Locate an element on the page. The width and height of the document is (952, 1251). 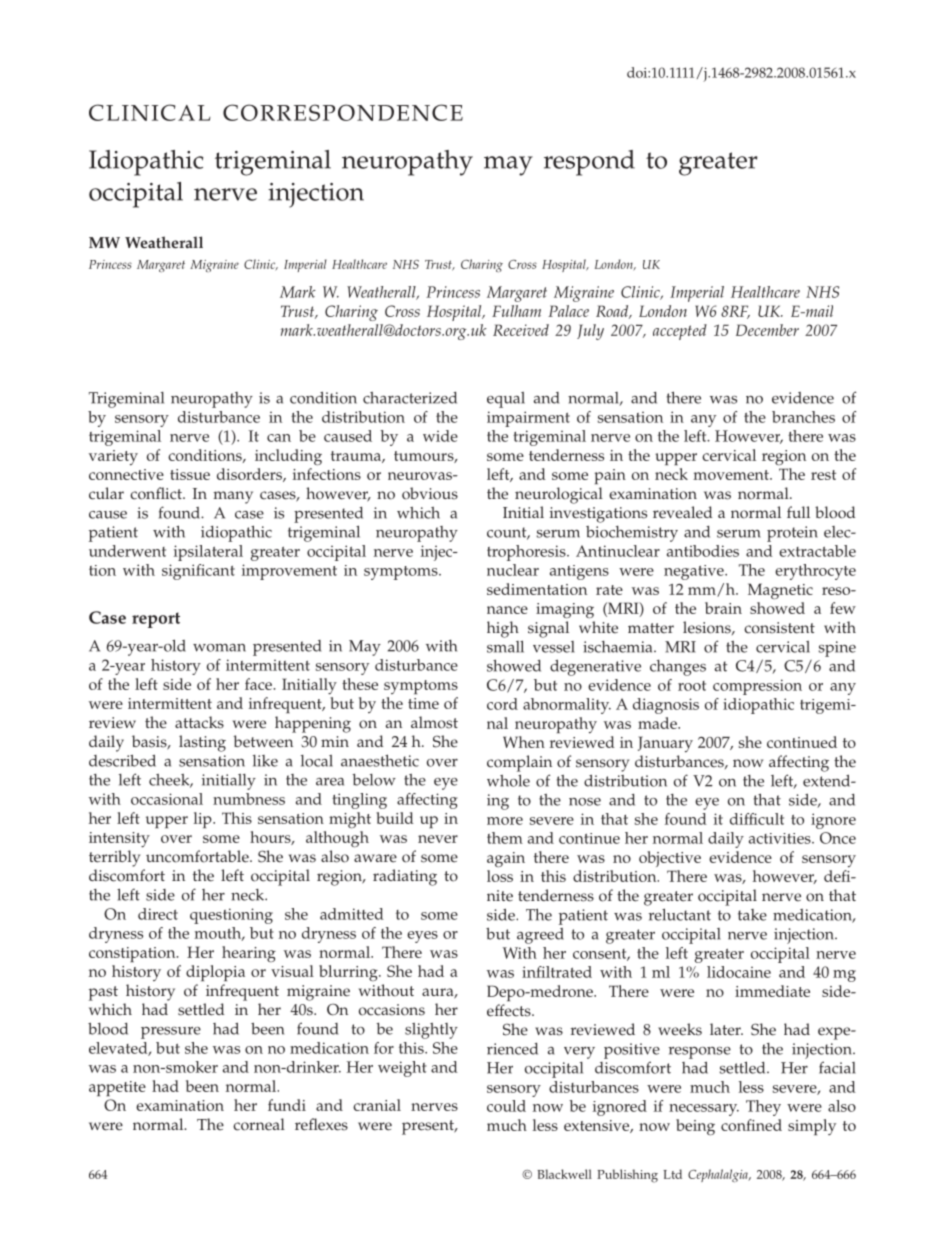
obvious is located at coordinates (430, 493).
